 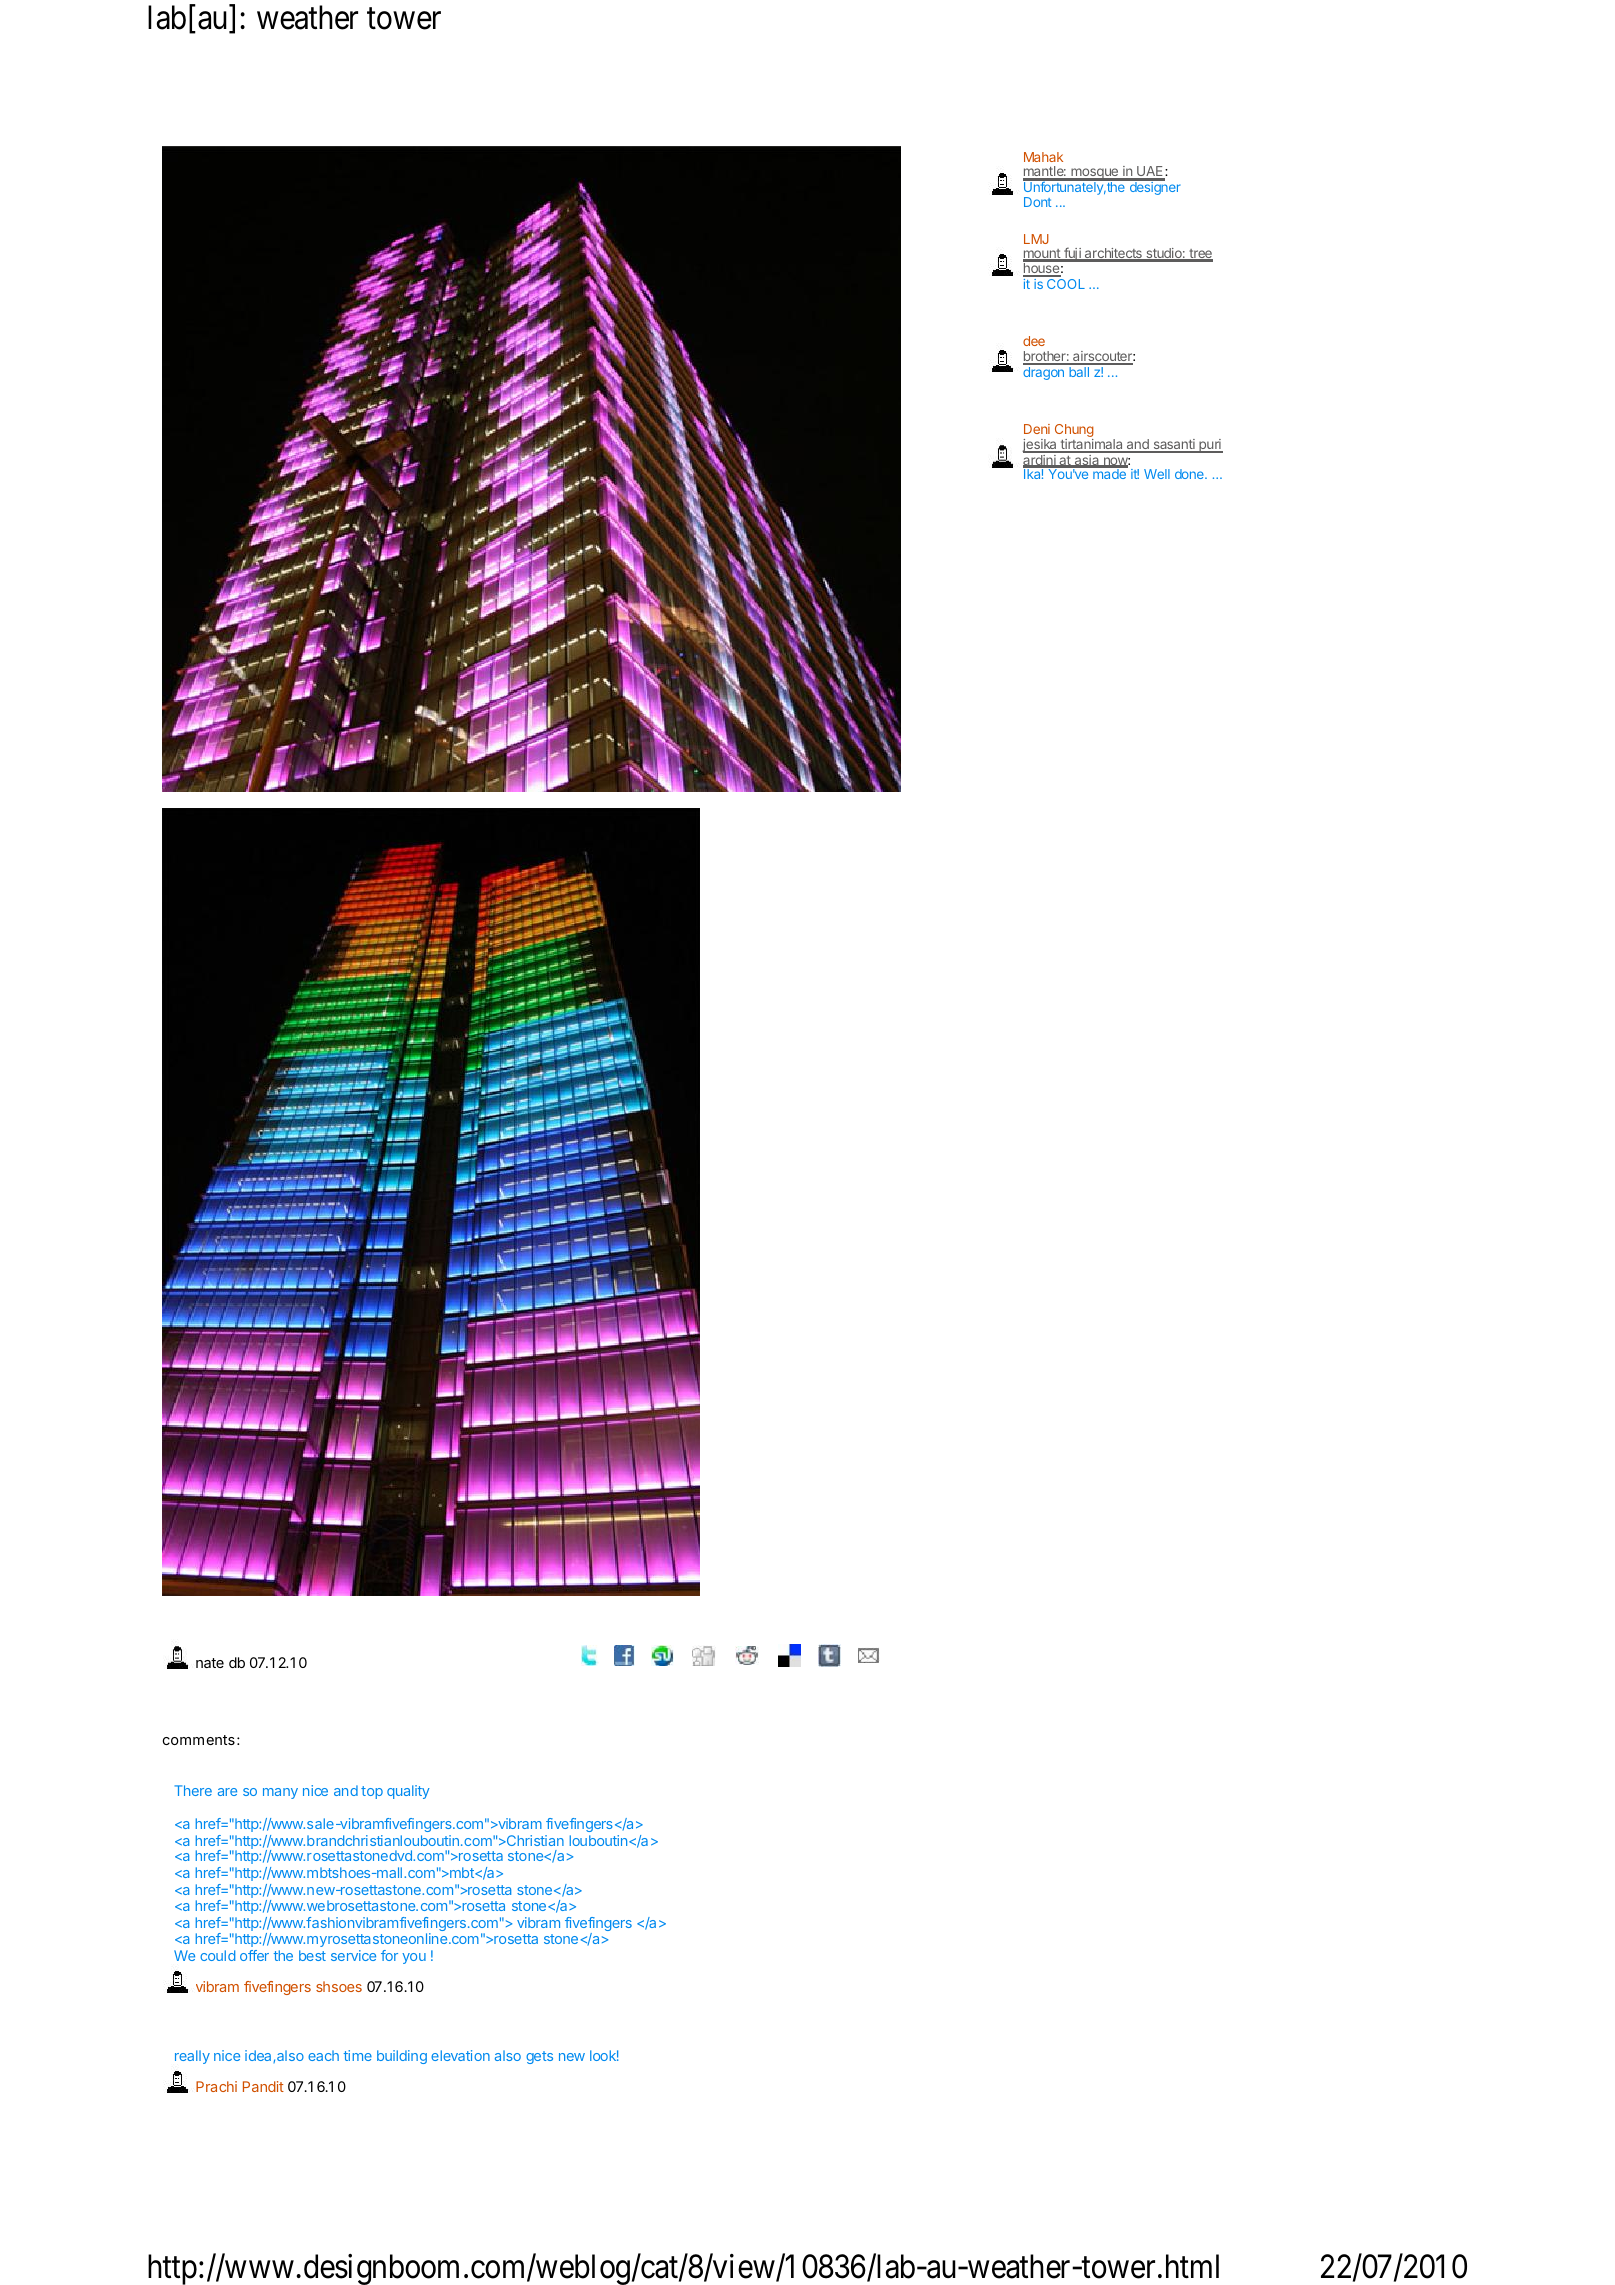 I want to click on many, so click(x=280, y=1793).
